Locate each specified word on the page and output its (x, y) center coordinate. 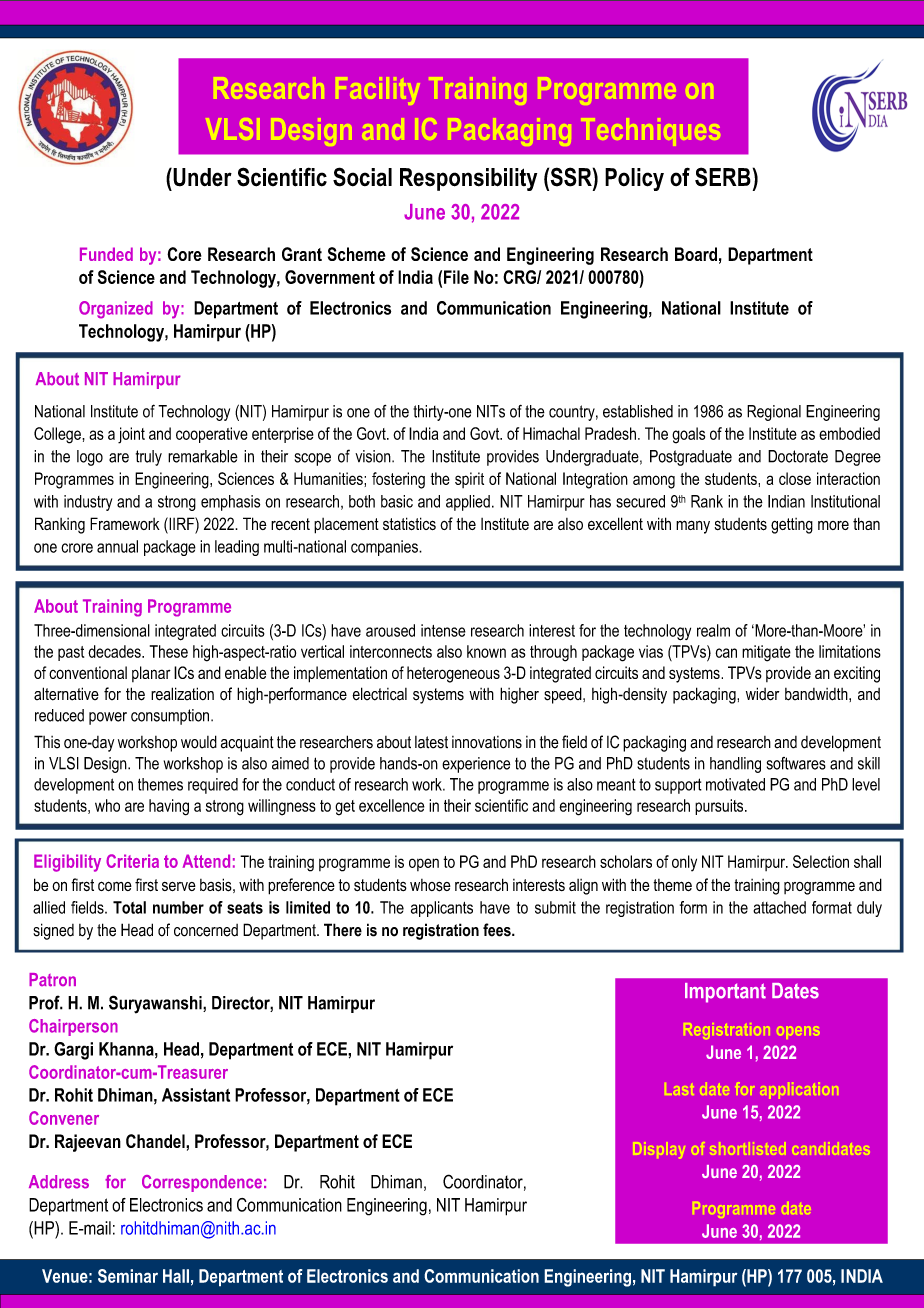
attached (779, 907)
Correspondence (202, 1183)
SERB (723, 177)
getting (792, 526)
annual (117, 546)
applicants (442, 909)
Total (129, 907)
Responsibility (468, 179)
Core (184, 254)
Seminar (128, 1276)
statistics (409, 523)
